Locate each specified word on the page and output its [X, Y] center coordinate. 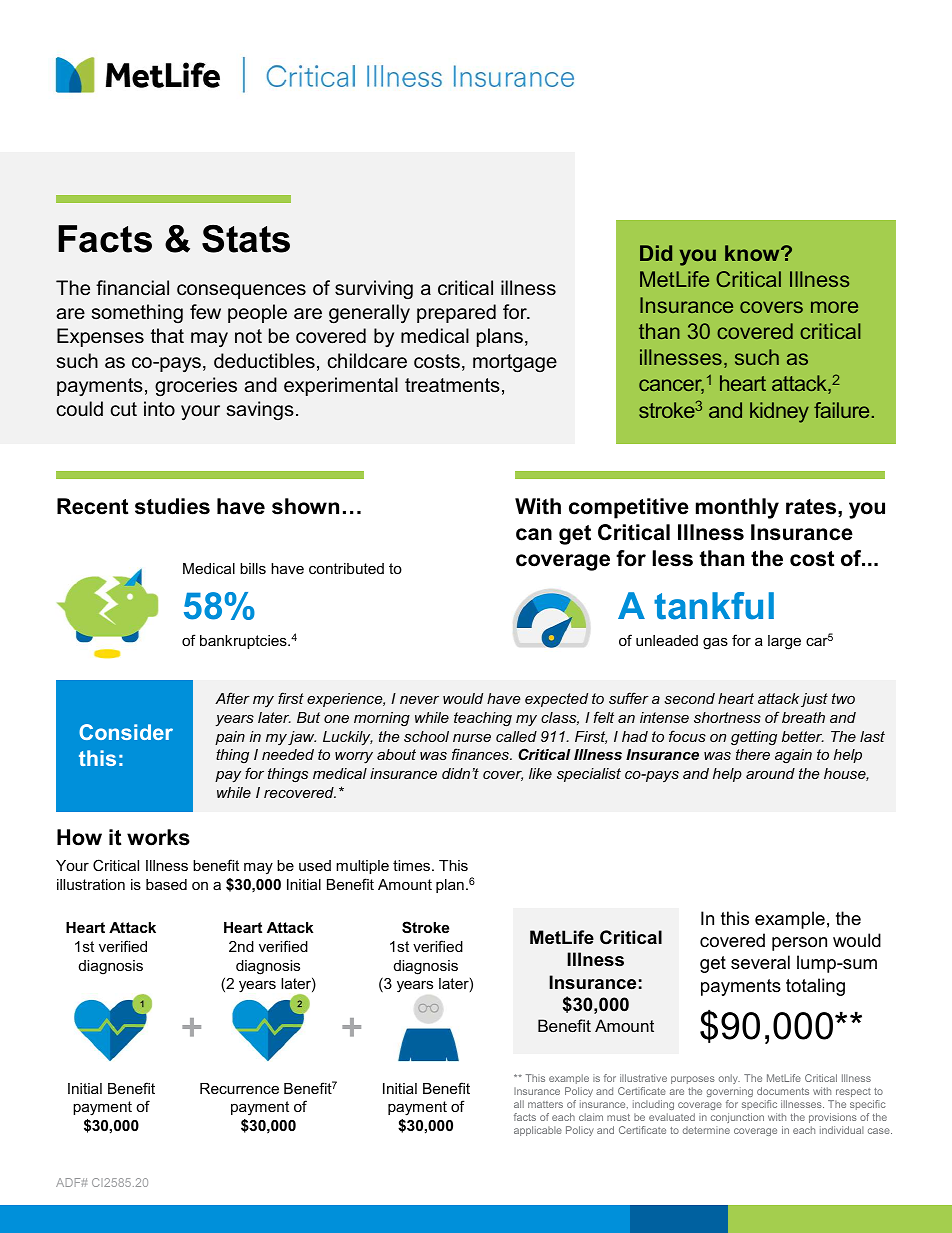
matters [545, 1104]
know [753, 253]
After [232, 698]
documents [783, 1091]
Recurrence [239, 1088]
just [814, 700]
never [419, 700]
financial [132, 288]
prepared [456, 313]
